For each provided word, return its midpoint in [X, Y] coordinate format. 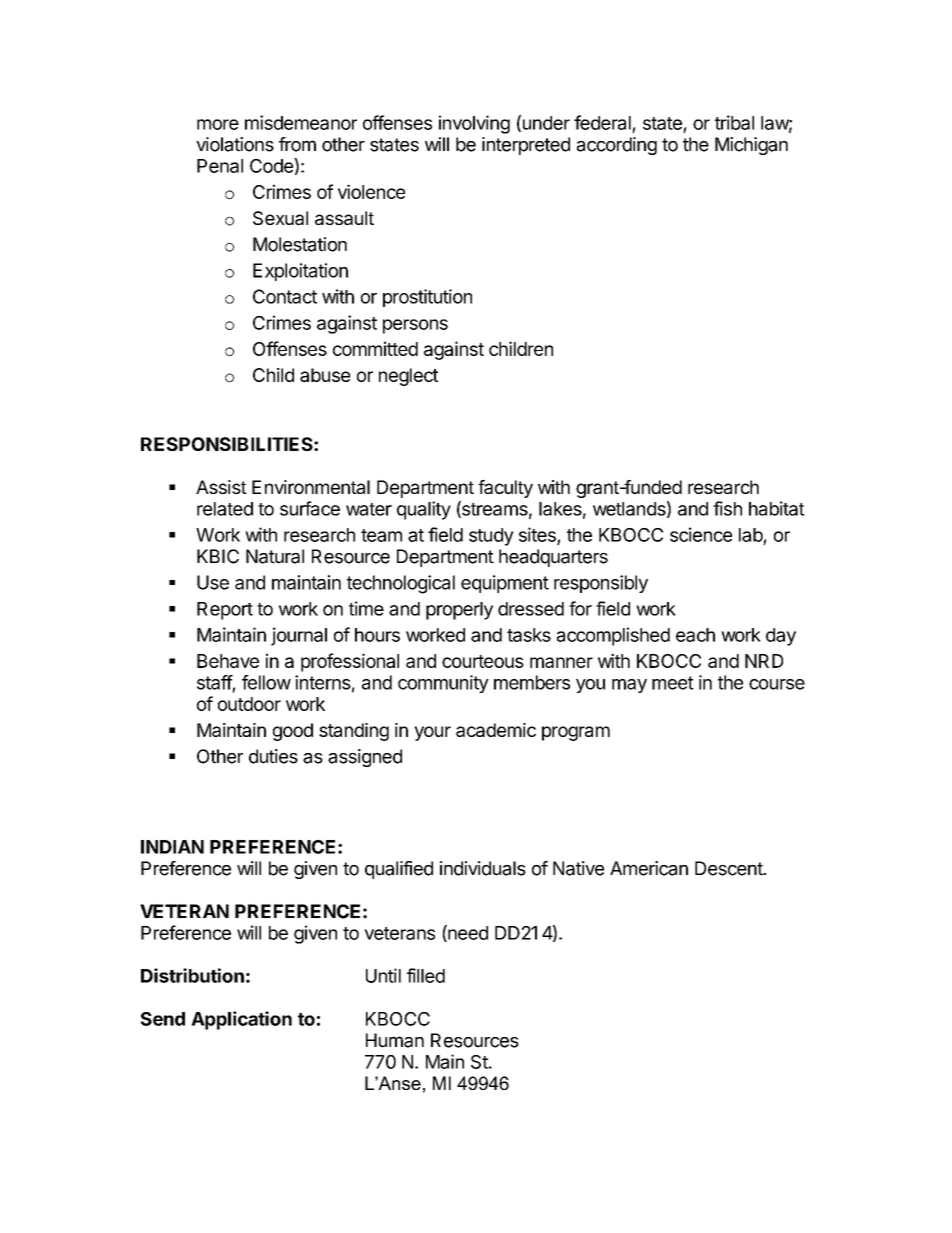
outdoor [249, 704]
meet [673, 683]
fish [727, 508]
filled [426, 975]
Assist [221, 487]
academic [496, 730]
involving [474, 124]
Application [241, 1020]
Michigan [751, 146]
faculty [505, 489]
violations [235, 144]
